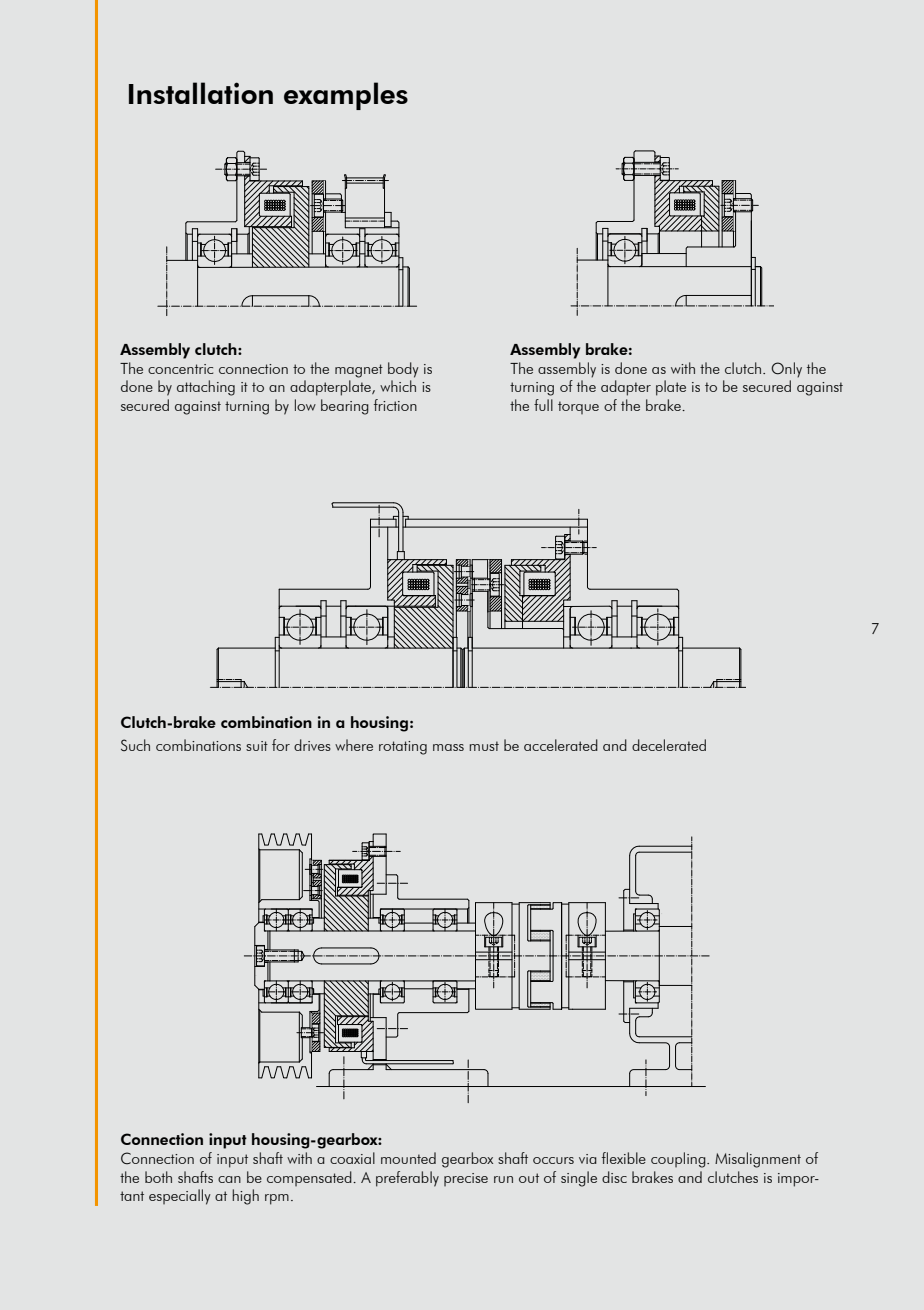  I want to click on attaching, so click(206, 388).
